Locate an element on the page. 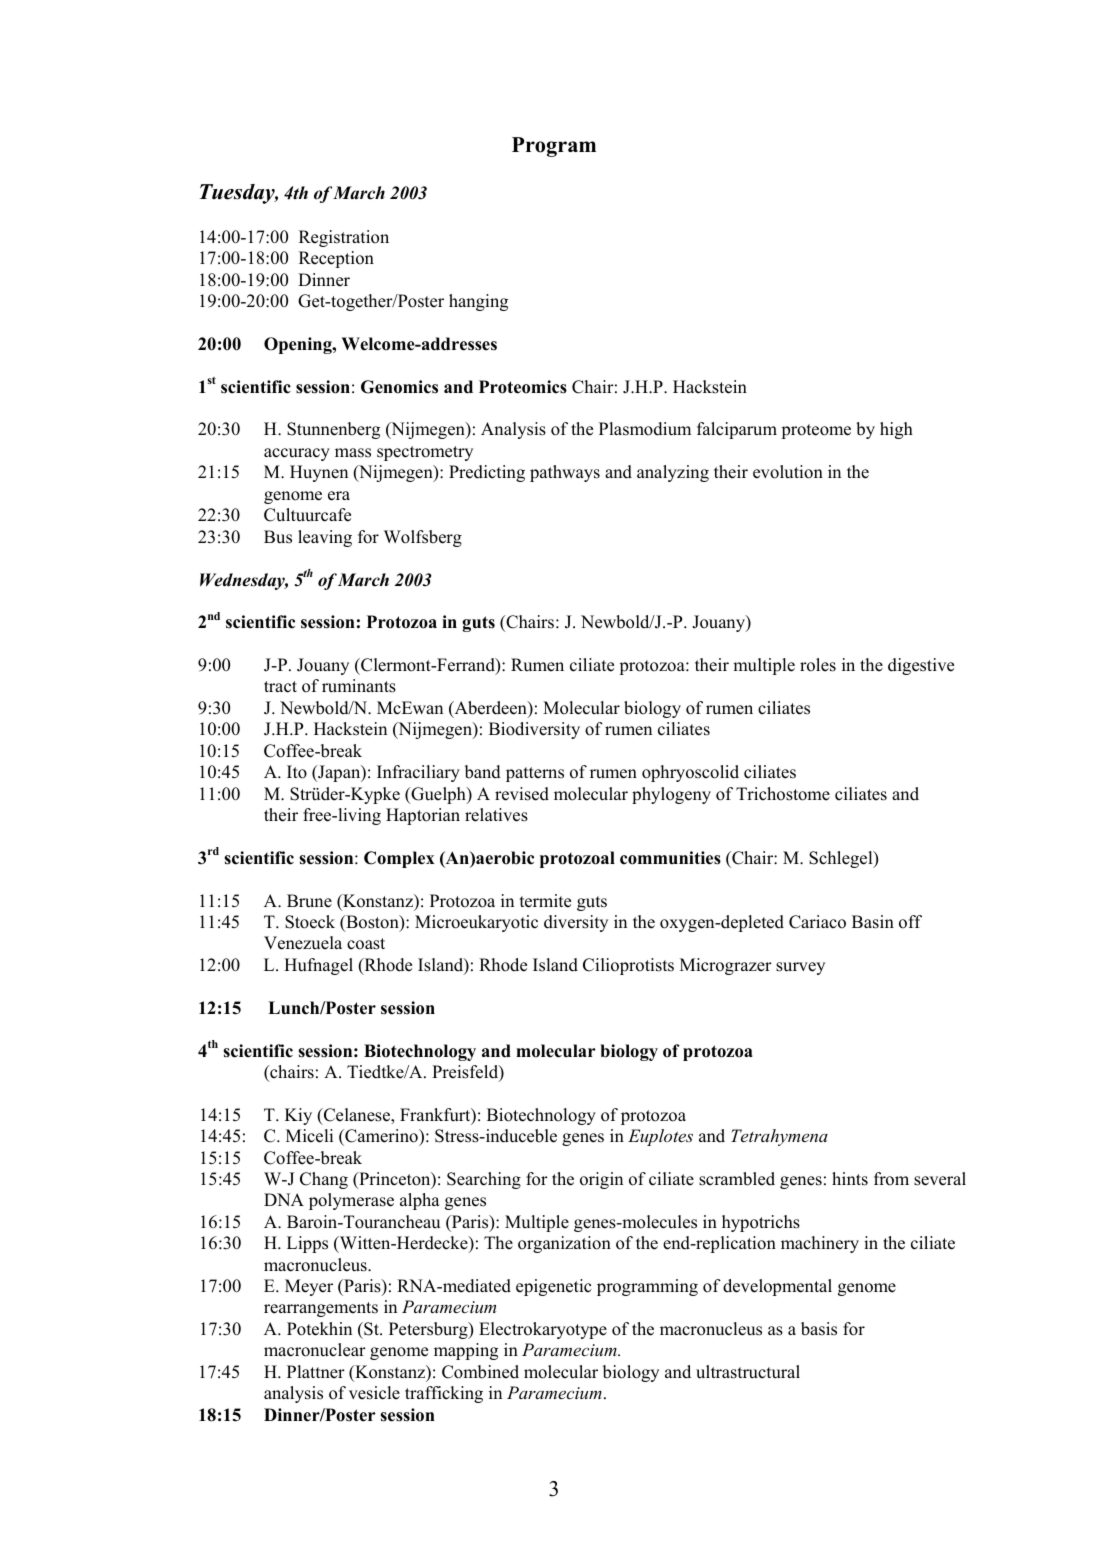 The width and height of the page is (1108, 1568). pathways is located at coordinates (565, 473).
